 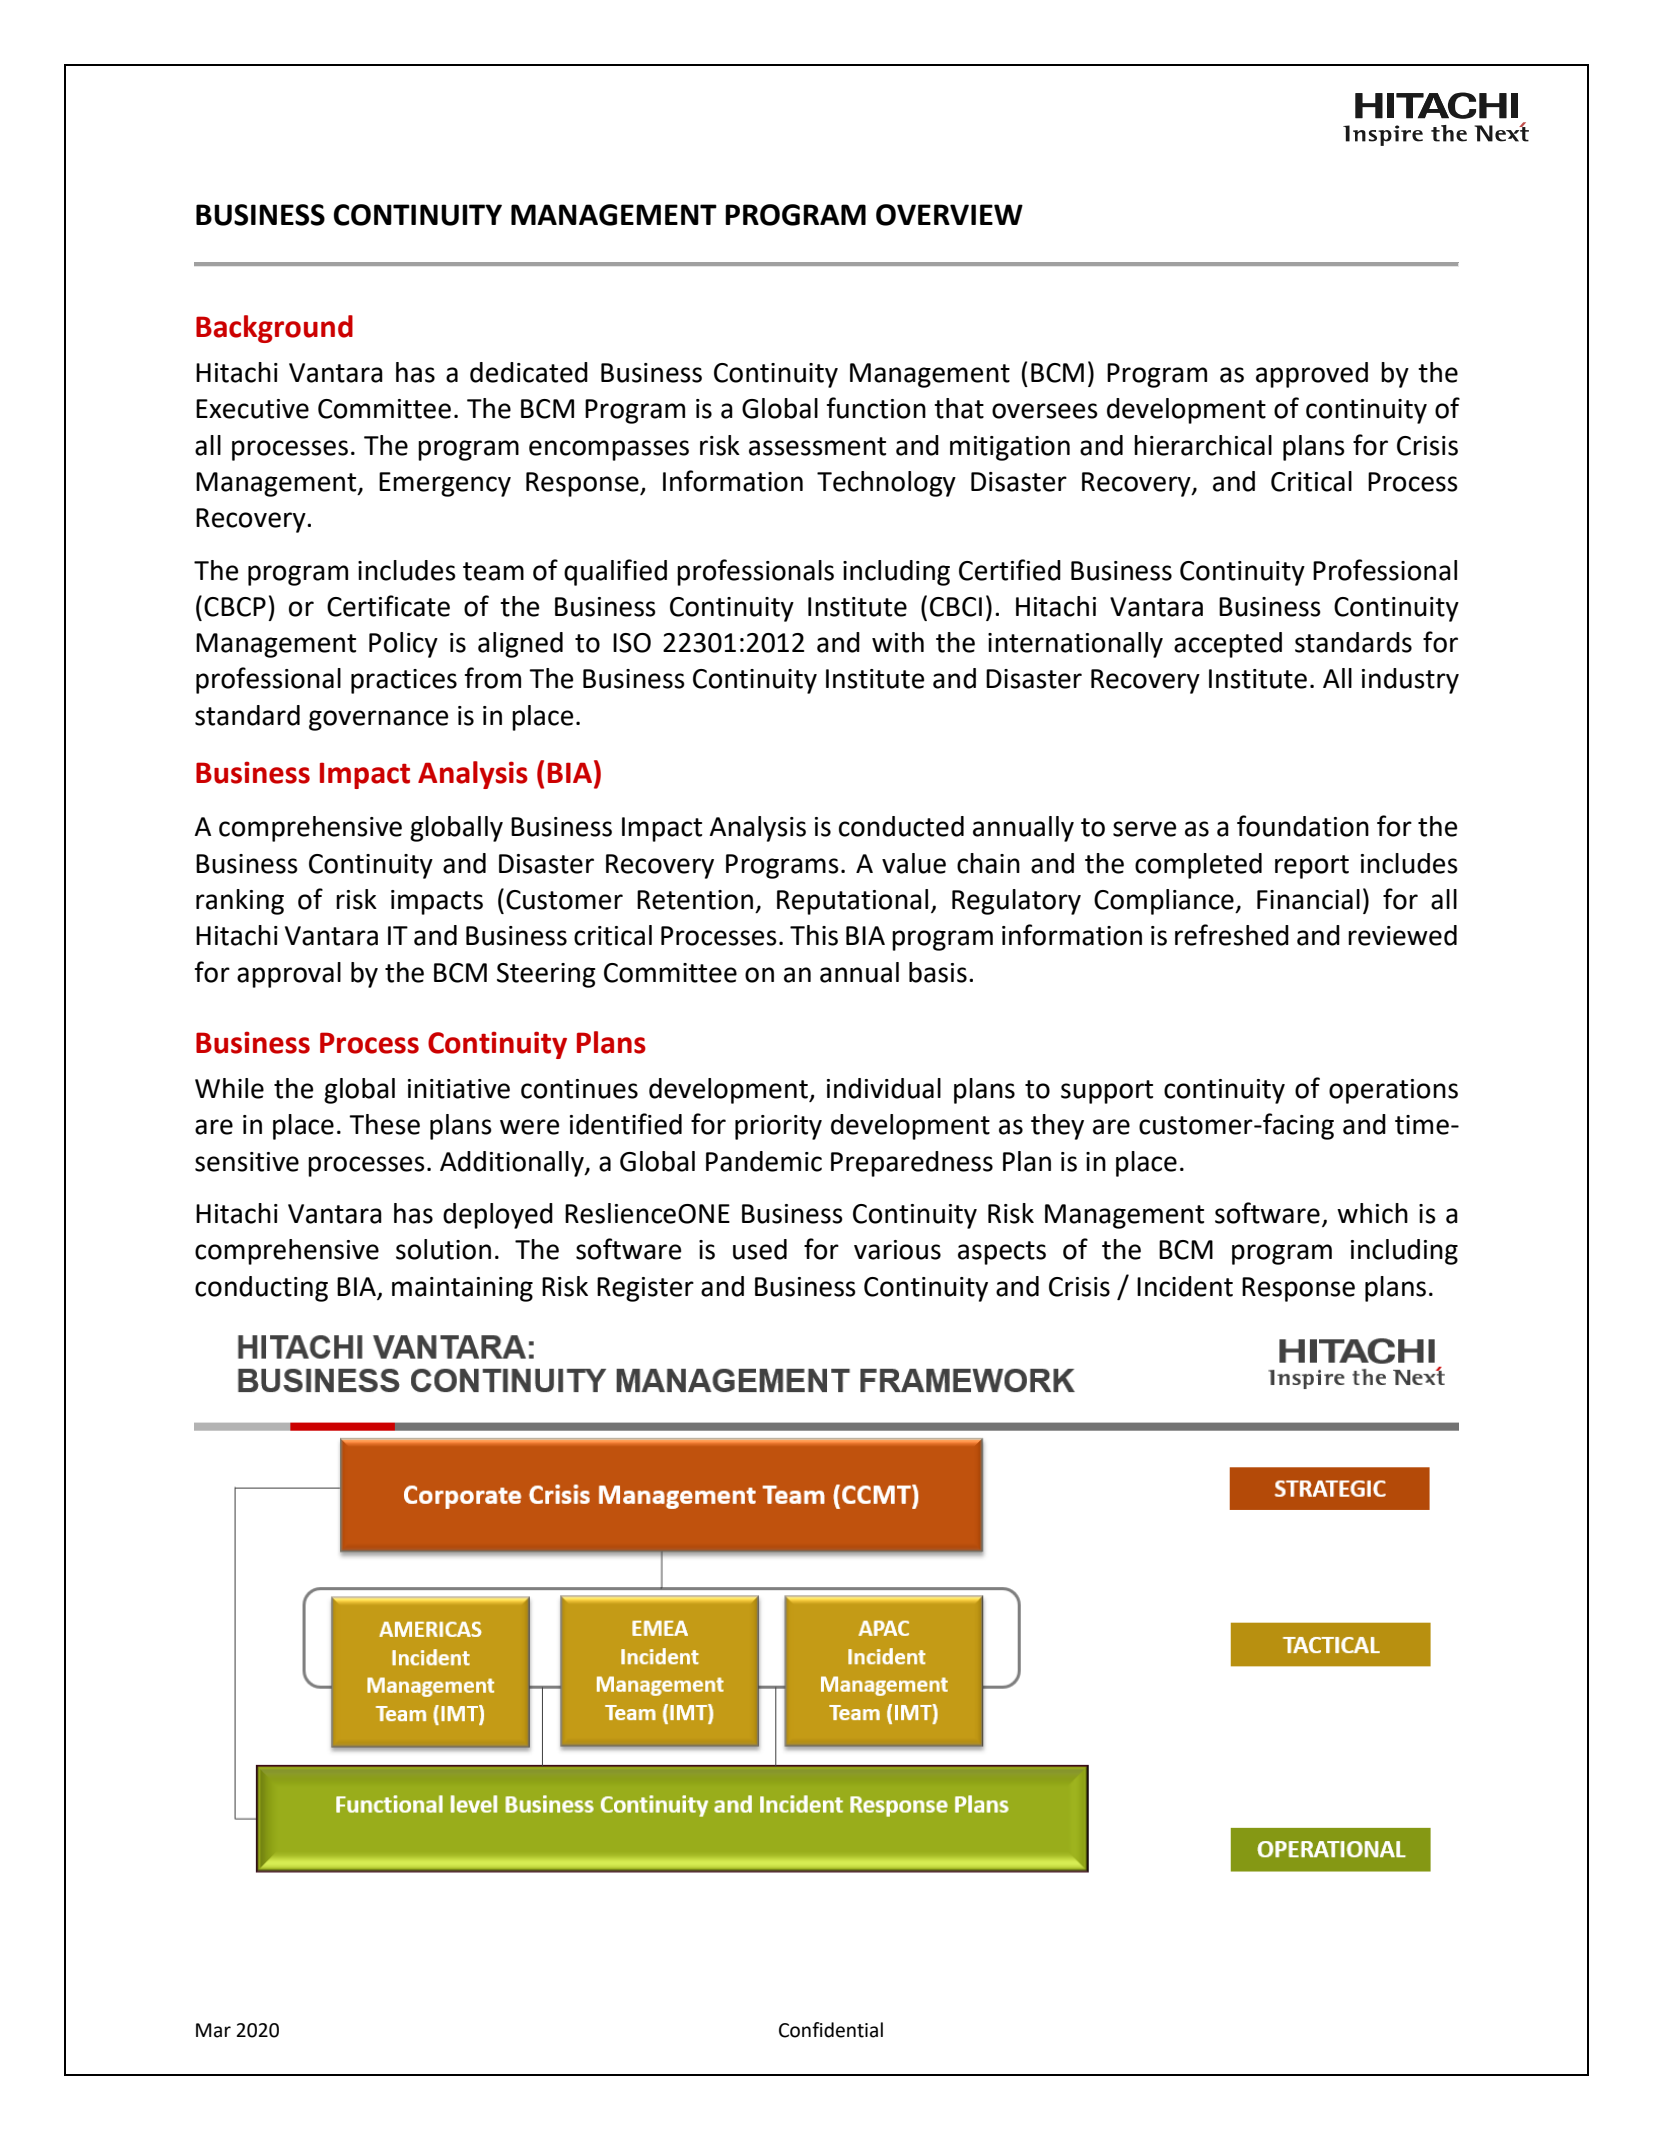 What do you see at coordinates (760, 1249) in the document?
I see `used` at bounding box center [760, 1249].
